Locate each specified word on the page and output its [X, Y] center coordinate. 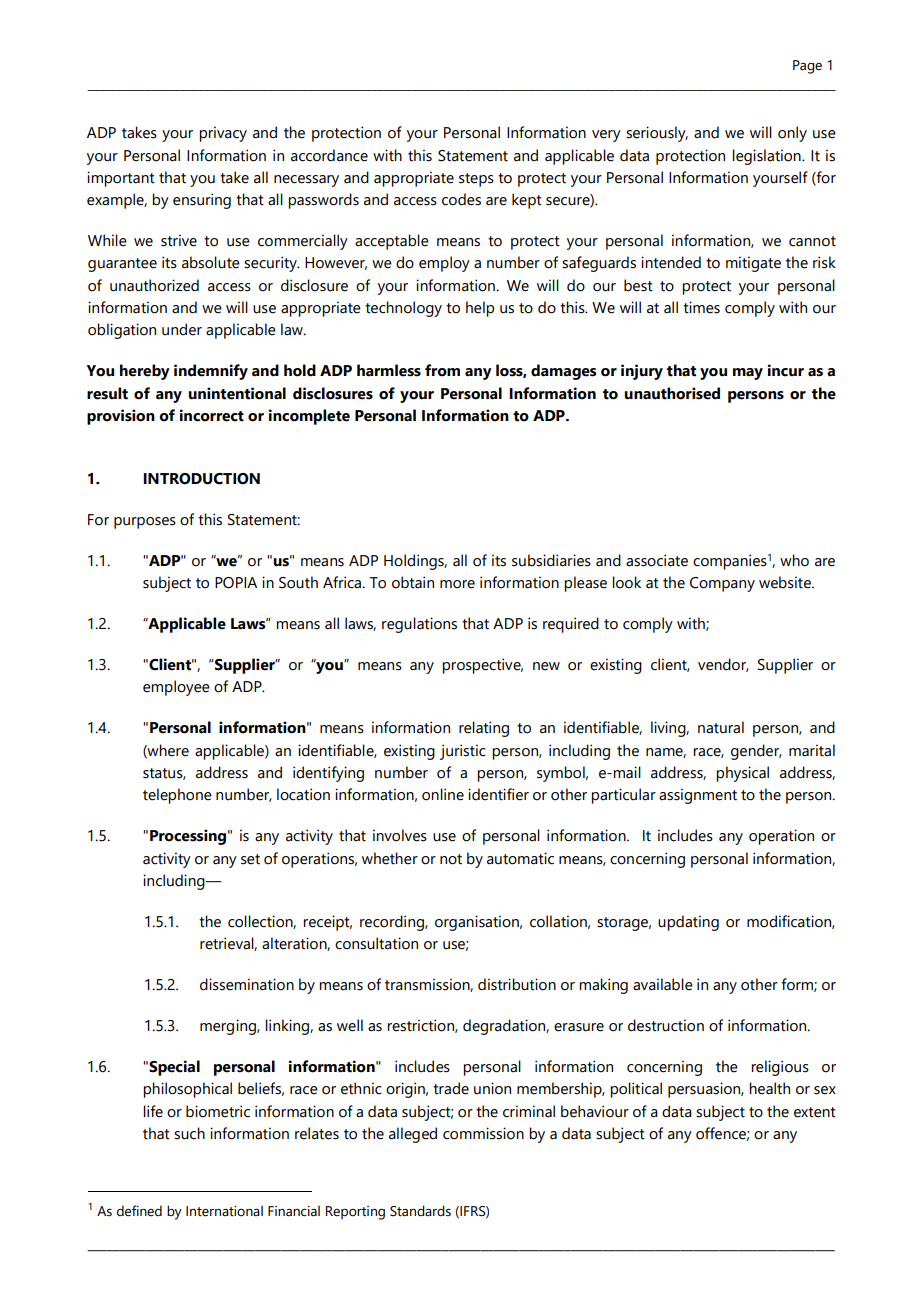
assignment [698, 796]
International [224, 1211]
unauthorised [672, 393]
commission [483, 1133]
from [442, 370]
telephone [177, 796]
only [792, 134]
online [443, 794]
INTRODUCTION [201, 479]
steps [476, 180]
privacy [223, 134]
